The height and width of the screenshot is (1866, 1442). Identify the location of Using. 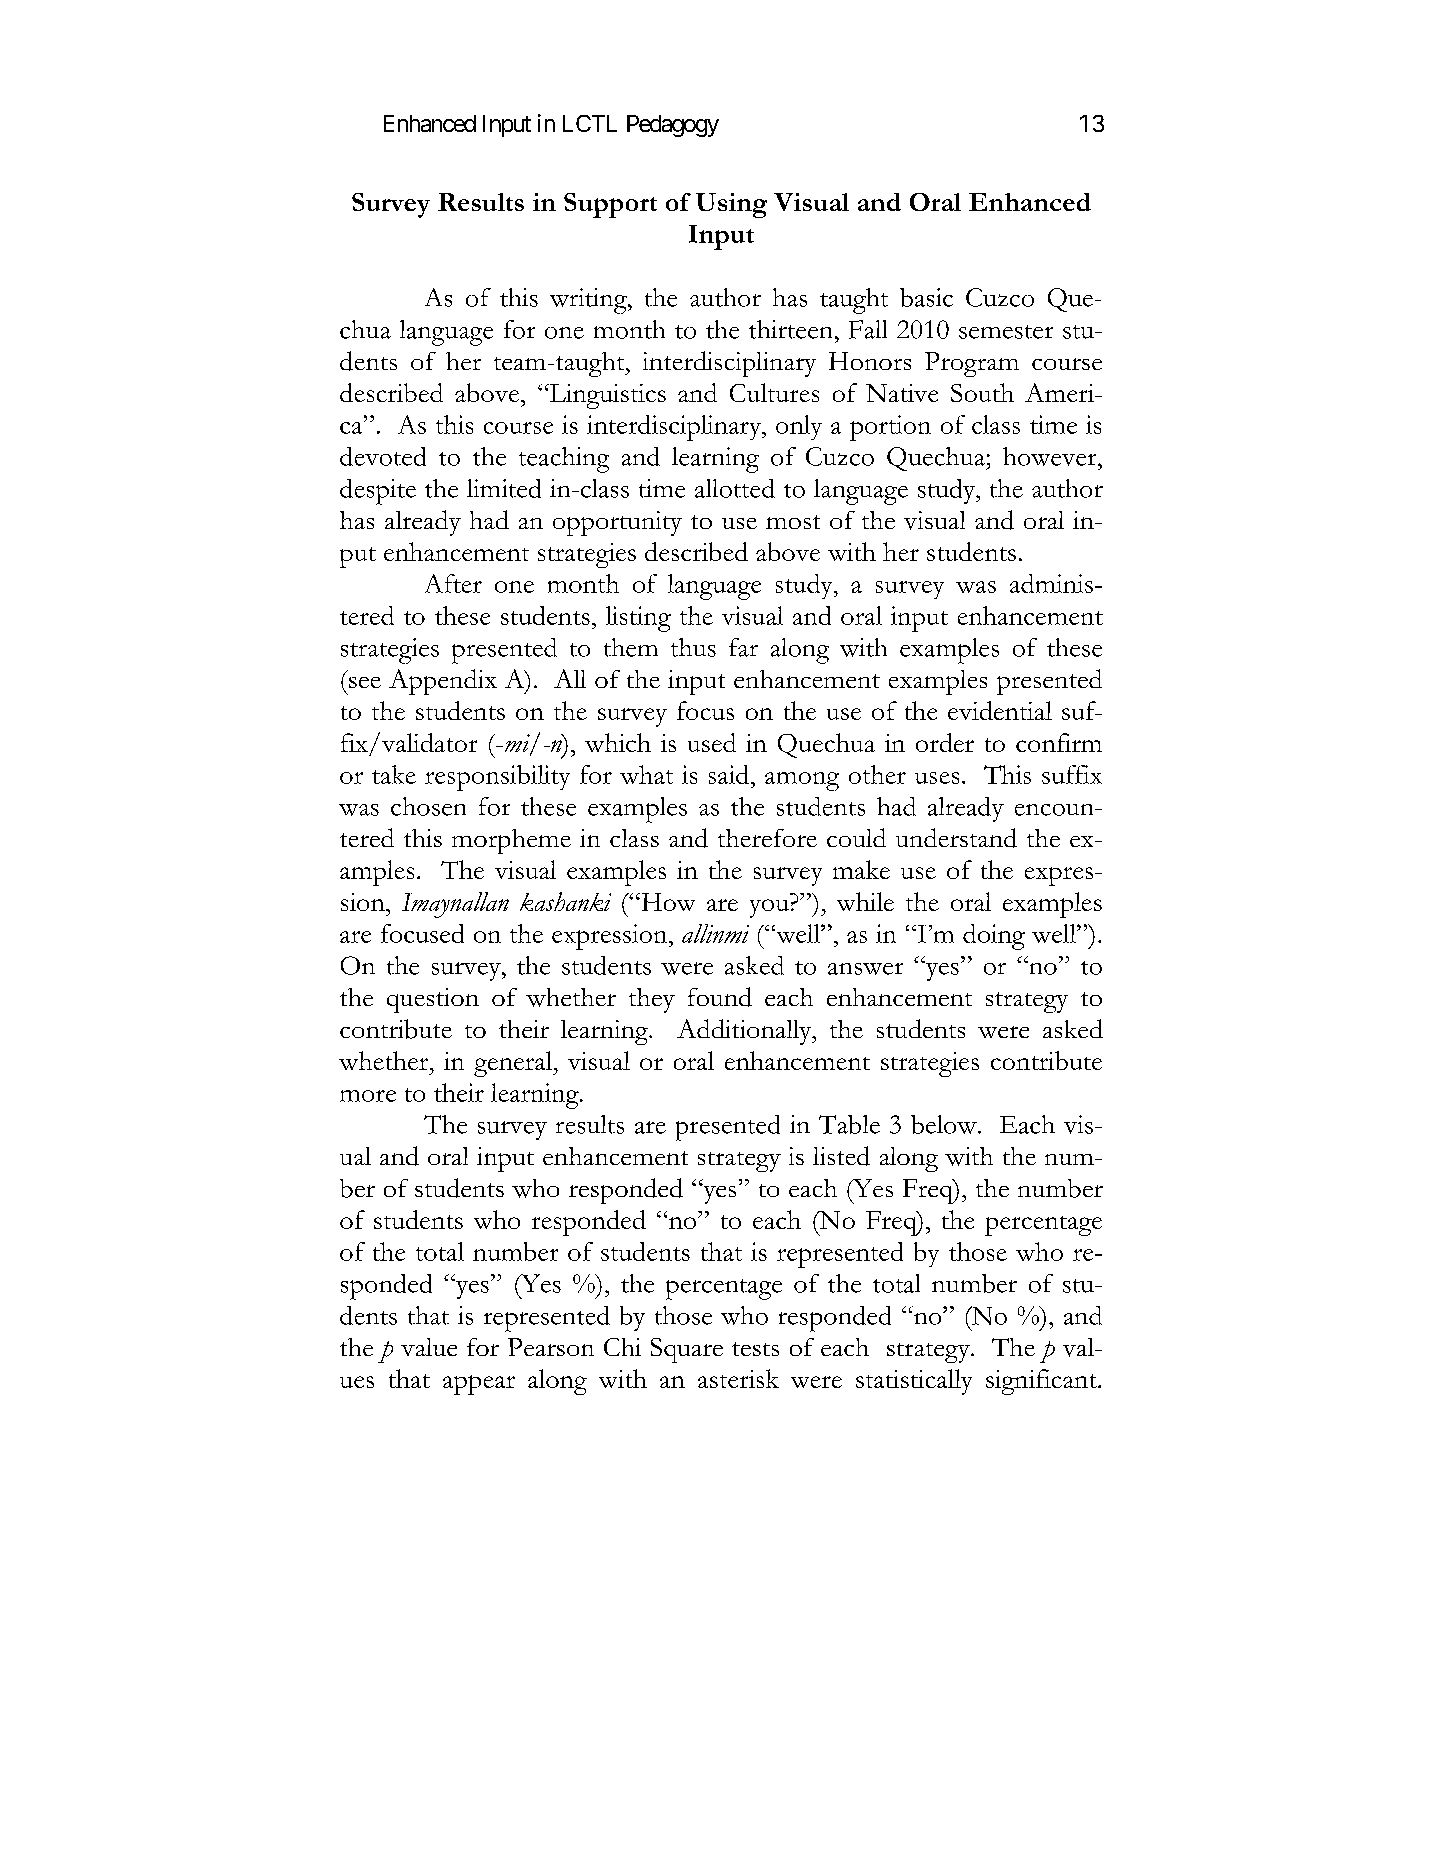
(731, 205).
